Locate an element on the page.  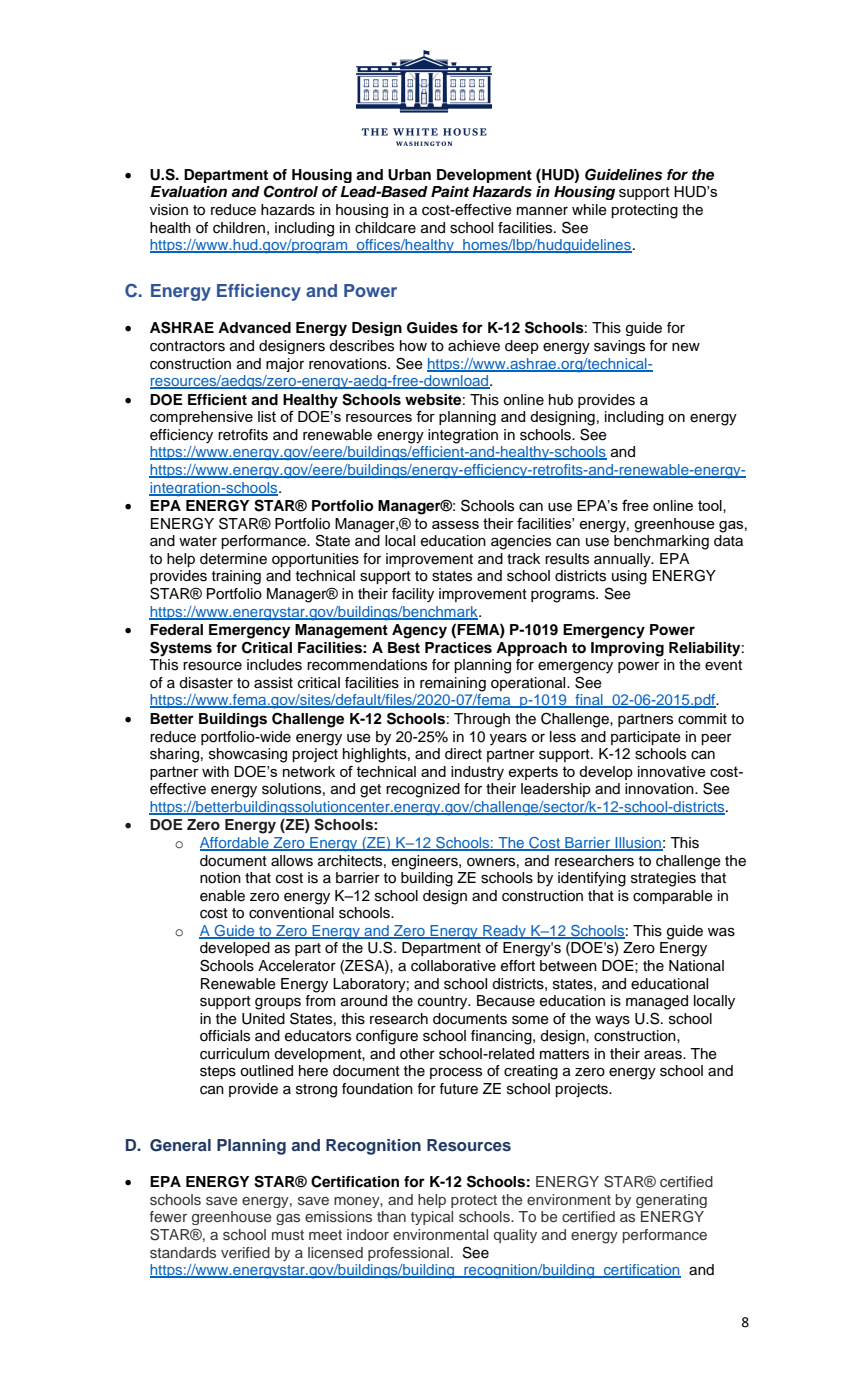
Evaluation is located at coordinates (188, 192).
